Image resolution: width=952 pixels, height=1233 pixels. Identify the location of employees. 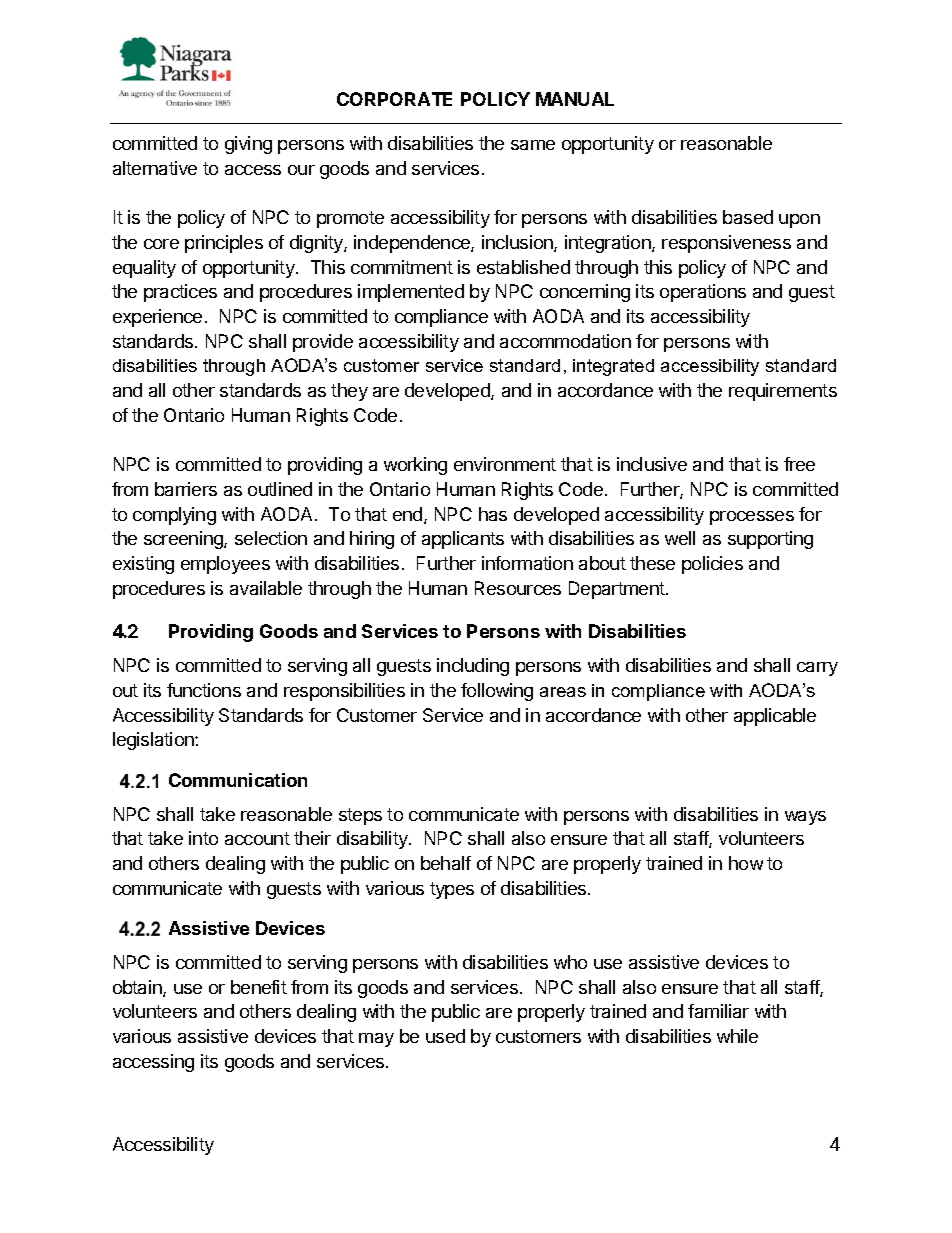
(225, 565).
